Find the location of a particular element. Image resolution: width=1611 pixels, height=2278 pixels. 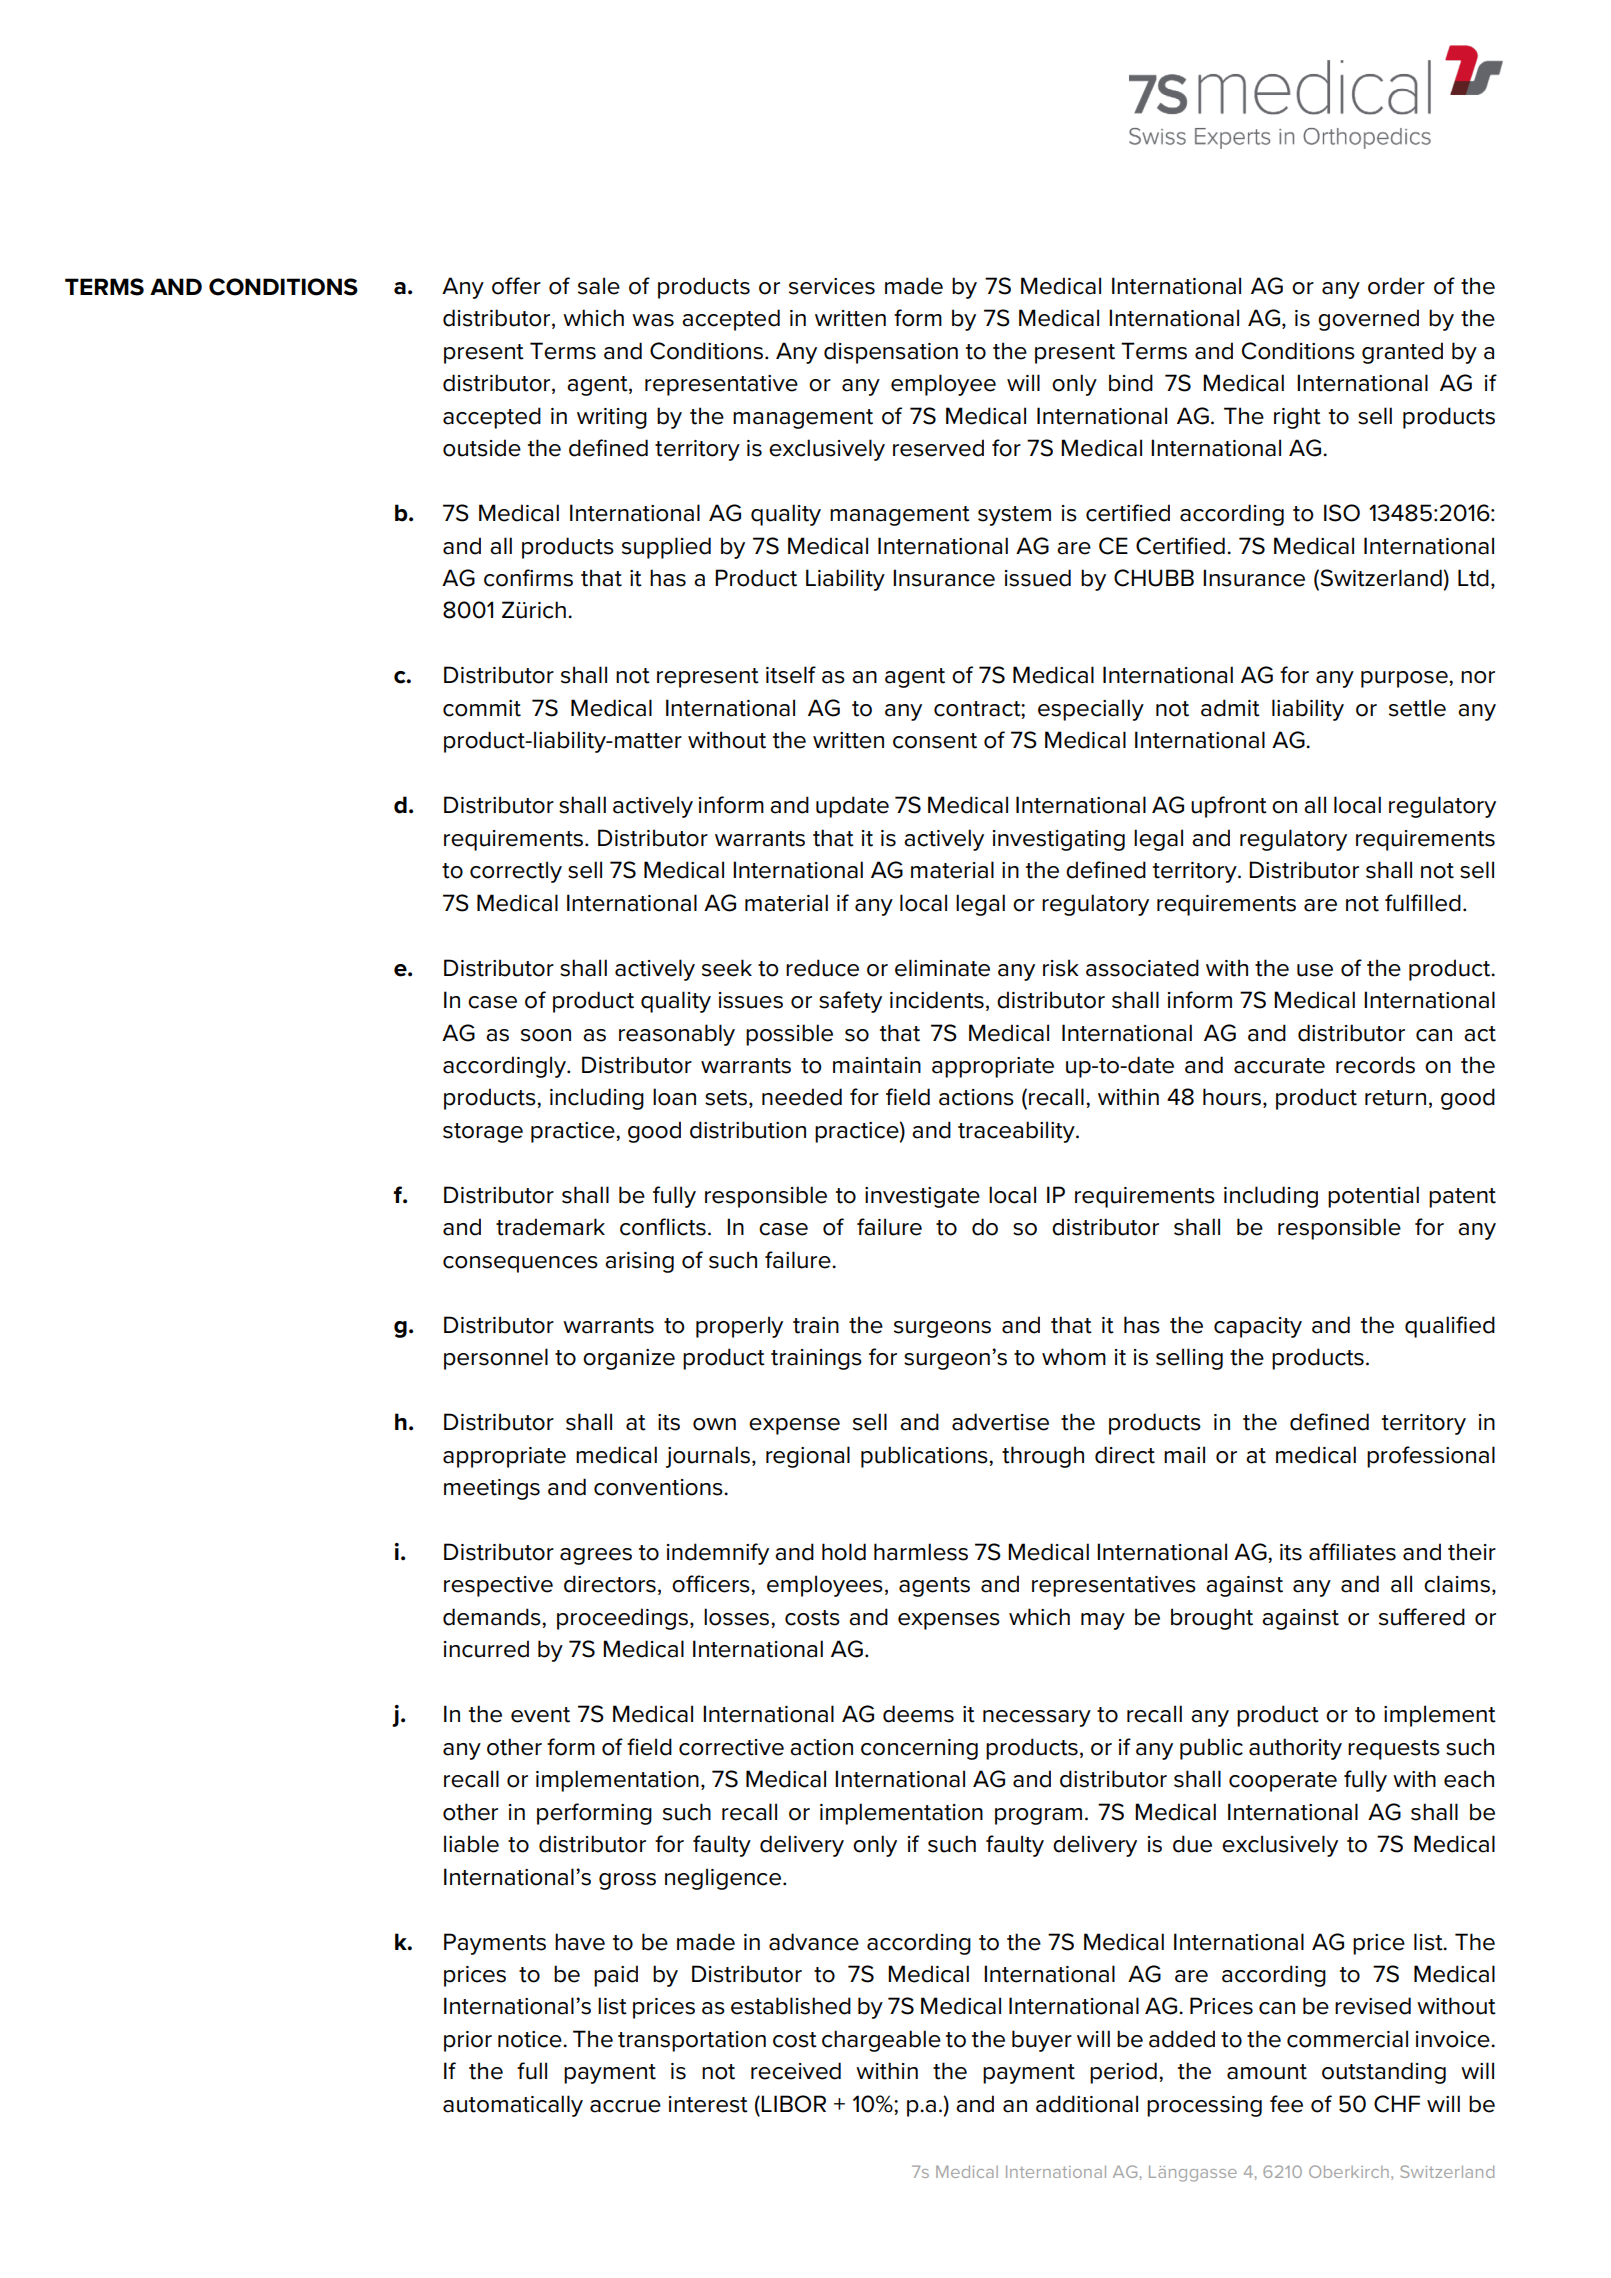

buyer is located at coordinates (1042, 2041).
